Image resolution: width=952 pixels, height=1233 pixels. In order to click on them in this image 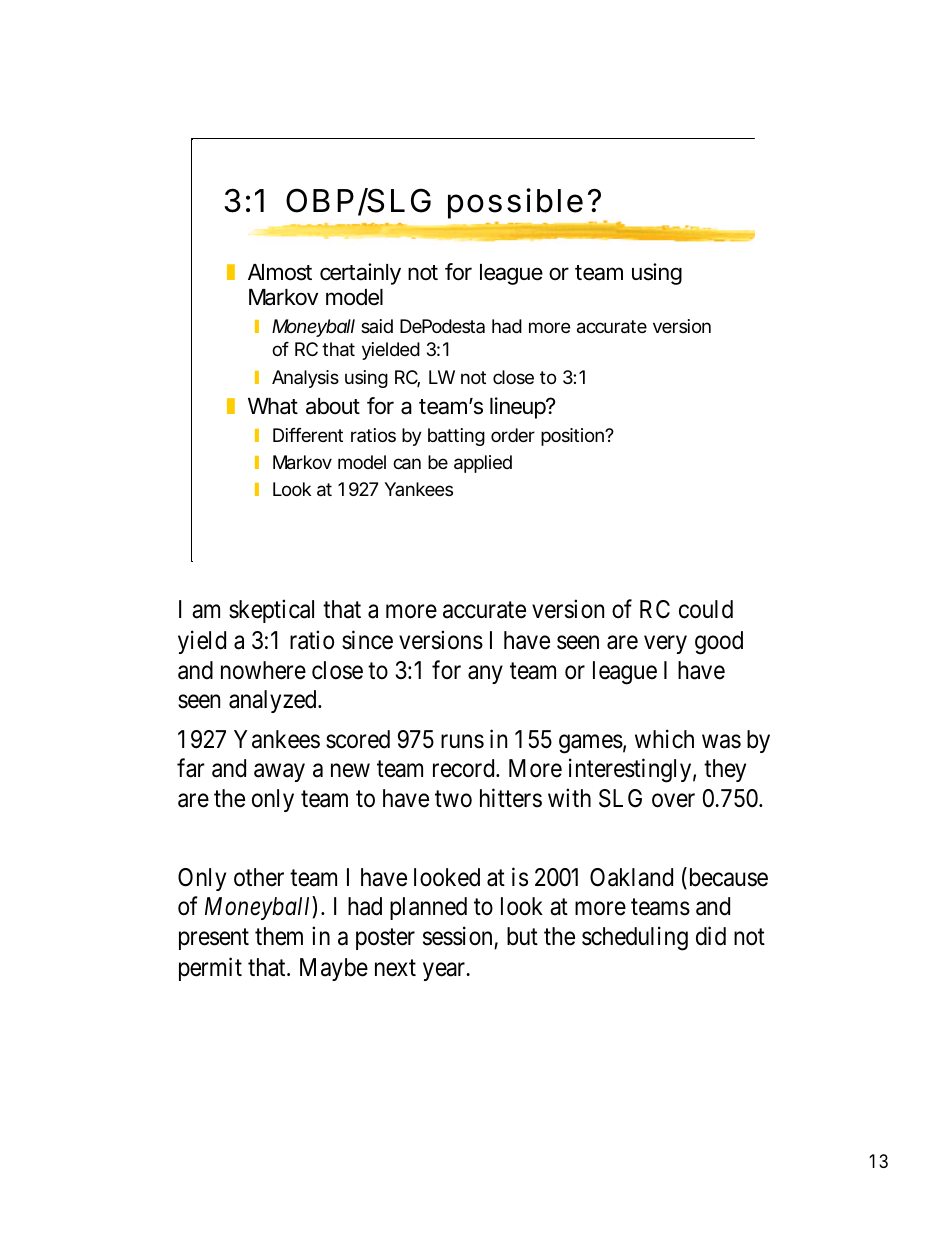, I will do `click(279, 936)`.
